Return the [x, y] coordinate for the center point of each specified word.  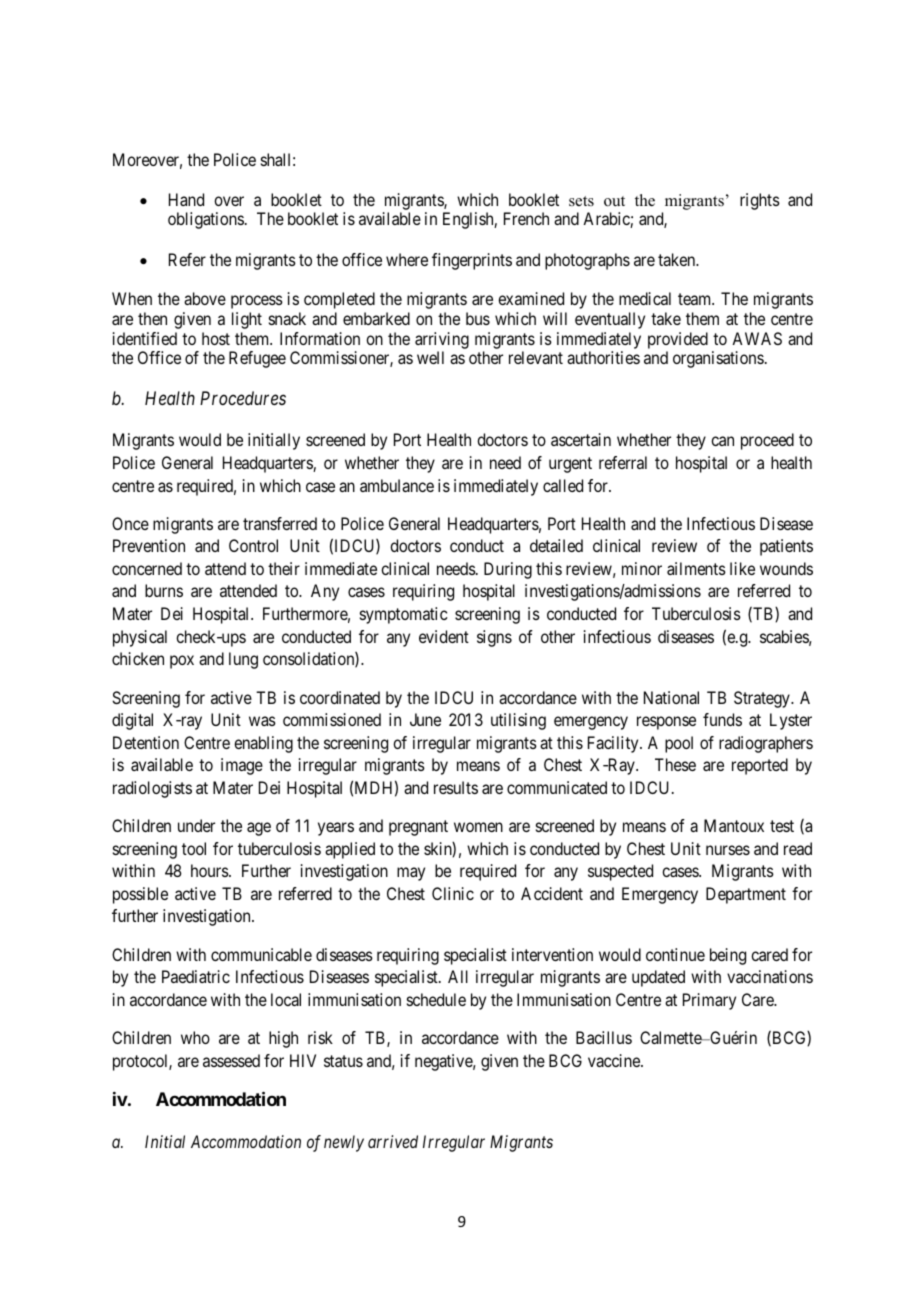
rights [760, 201]
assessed [231, 1060]
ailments [696, 568]
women [478, 827]
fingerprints [472, 261]
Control [253, 545]
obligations [206, 220]
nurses [728, 850]
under [196, 825]
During [508, 570]
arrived [393, 1141]
